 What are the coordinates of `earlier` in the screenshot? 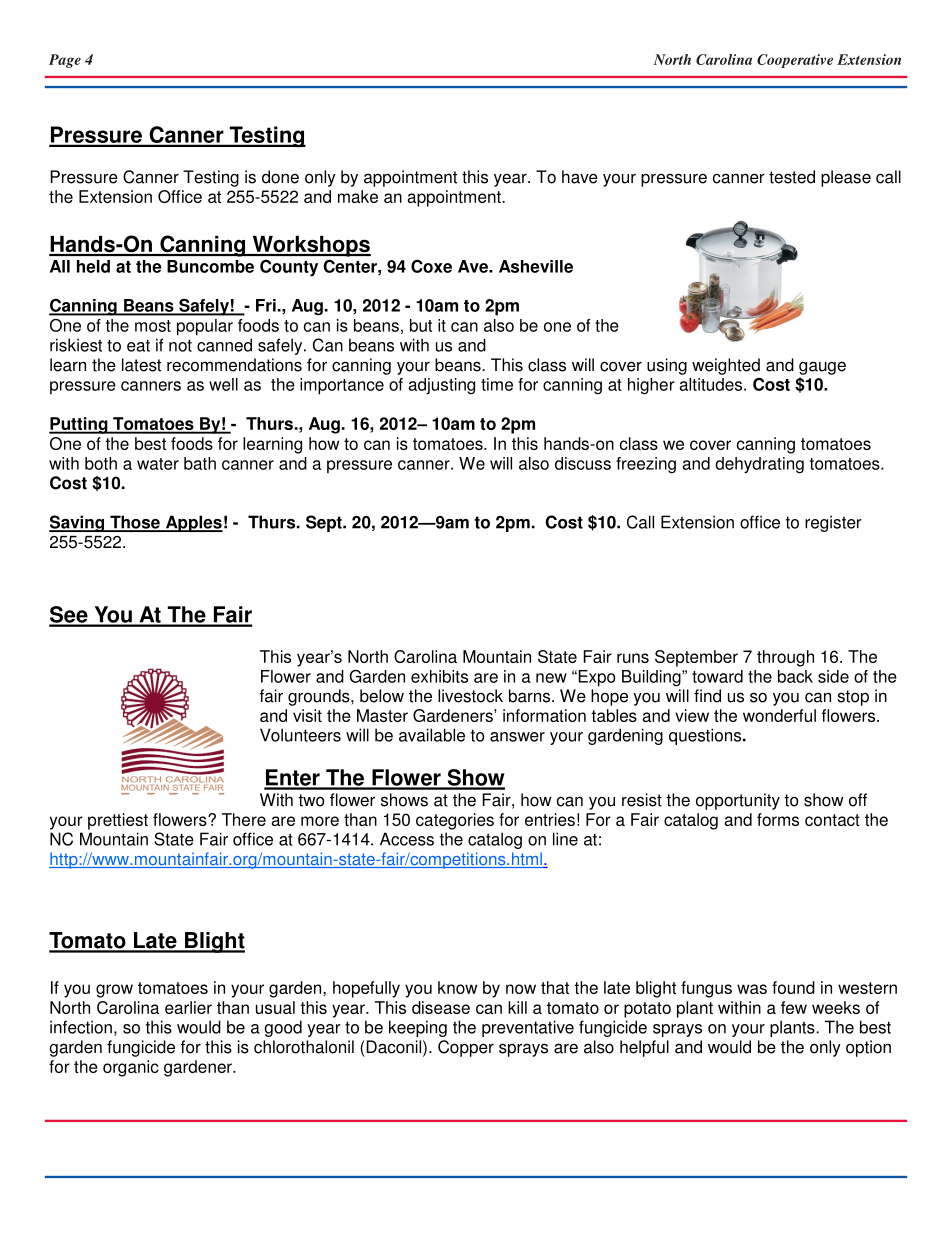 It's located at (188, 1007).
